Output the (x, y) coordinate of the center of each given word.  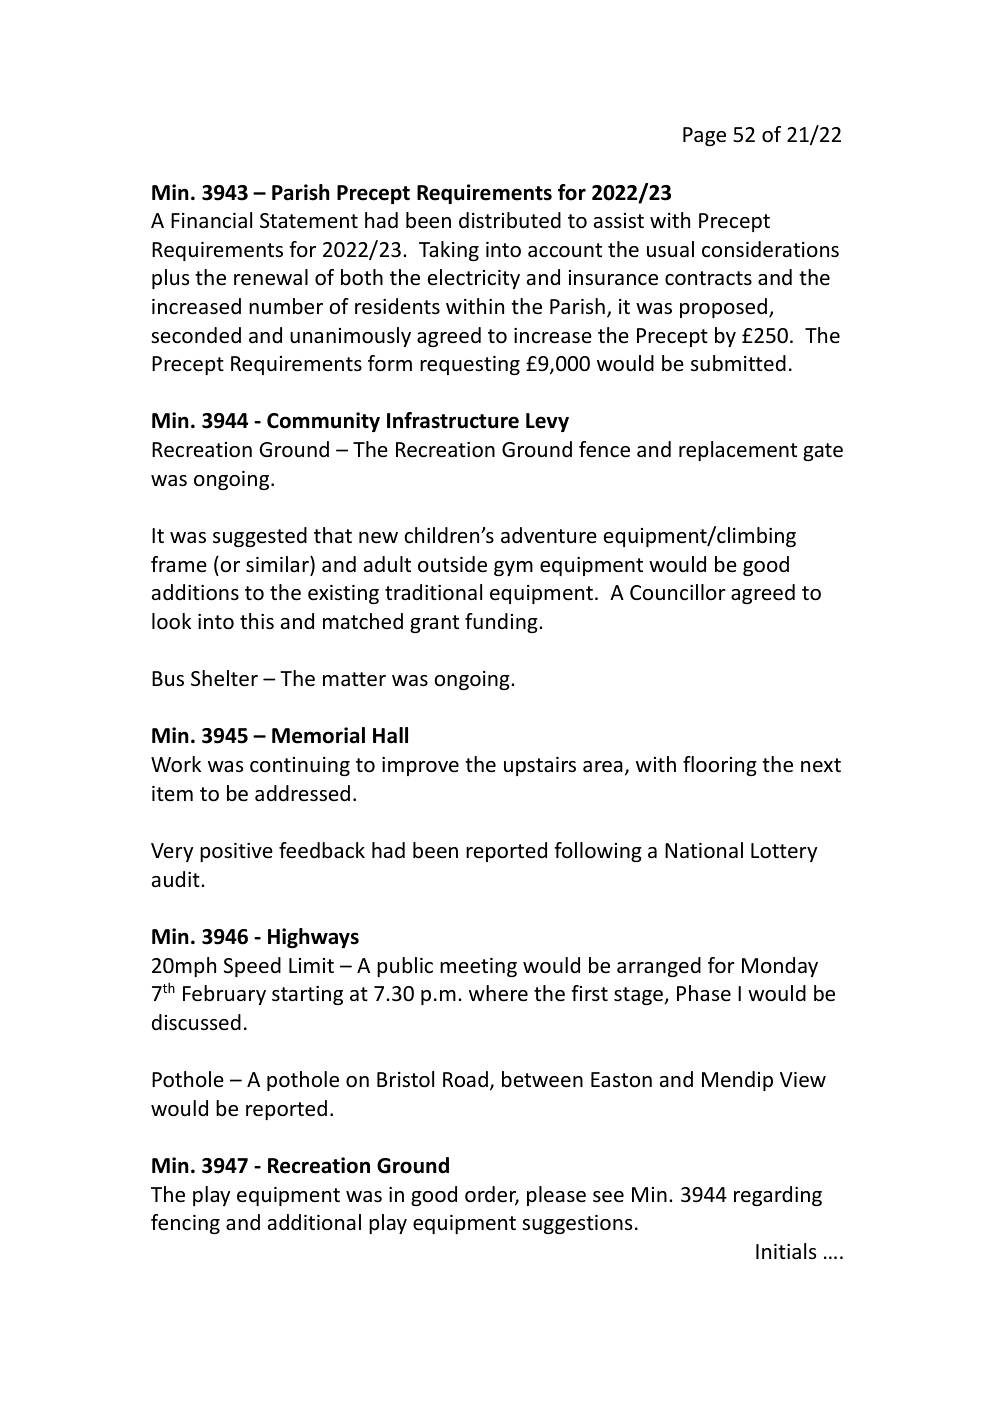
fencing (185, 1224)
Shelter (224, 678)
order (492, 1195)
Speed (252, 967)
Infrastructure (453, 420)
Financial (211, 220)
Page (704, 136)
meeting (478, 967)
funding (502, 623)
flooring (720, 766)
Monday (780, 967)
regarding (778, 1196)
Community (323, 422)
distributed (510, 220)
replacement (738, 451)
